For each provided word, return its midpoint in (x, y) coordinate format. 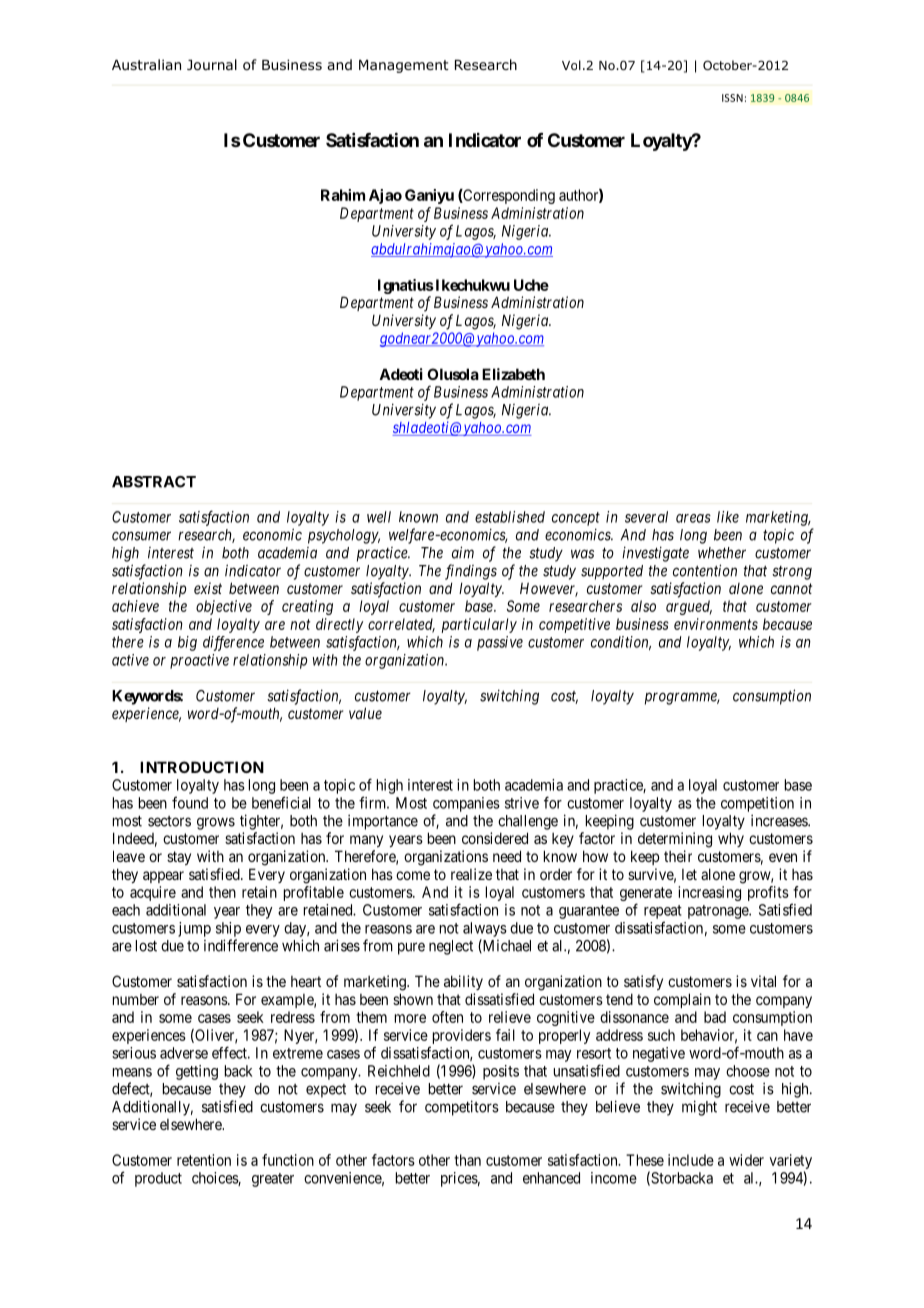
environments (716, 624)
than (467, 1160)
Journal (212, 65)
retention (204, 1160)
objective (224, 607)
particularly (479, 625)
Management (404, 66)
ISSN (732, 98)
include (691, 1160)
